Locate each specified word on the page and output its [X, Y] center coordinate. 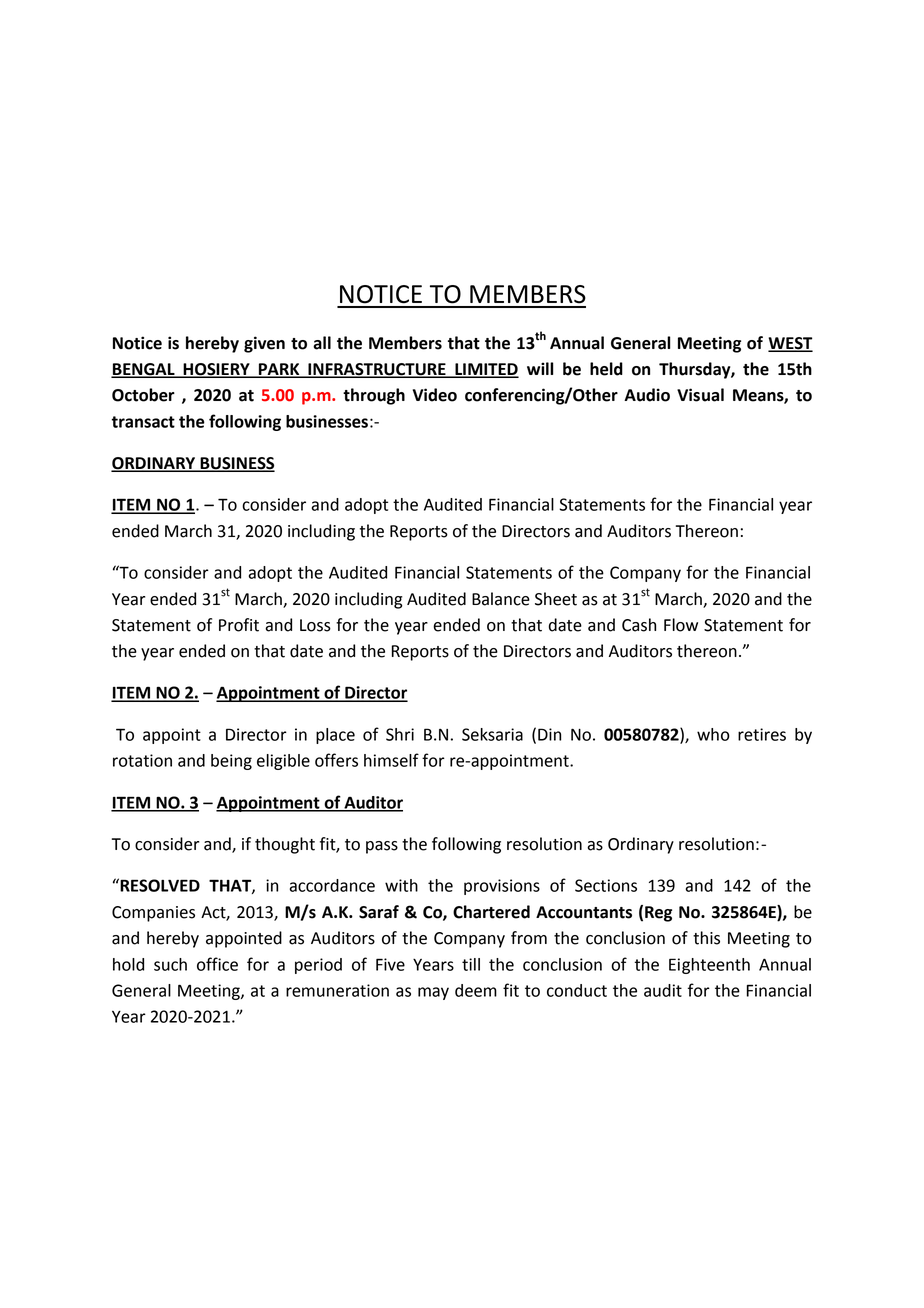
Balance [501, 599]
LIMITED [486, 370]
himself [391, 760]
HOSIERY [216, 370]
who [713, 734]
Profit [239, 625]
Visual [700, 395]
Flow [681, 625]
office [217, 964]
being [231, 762]
